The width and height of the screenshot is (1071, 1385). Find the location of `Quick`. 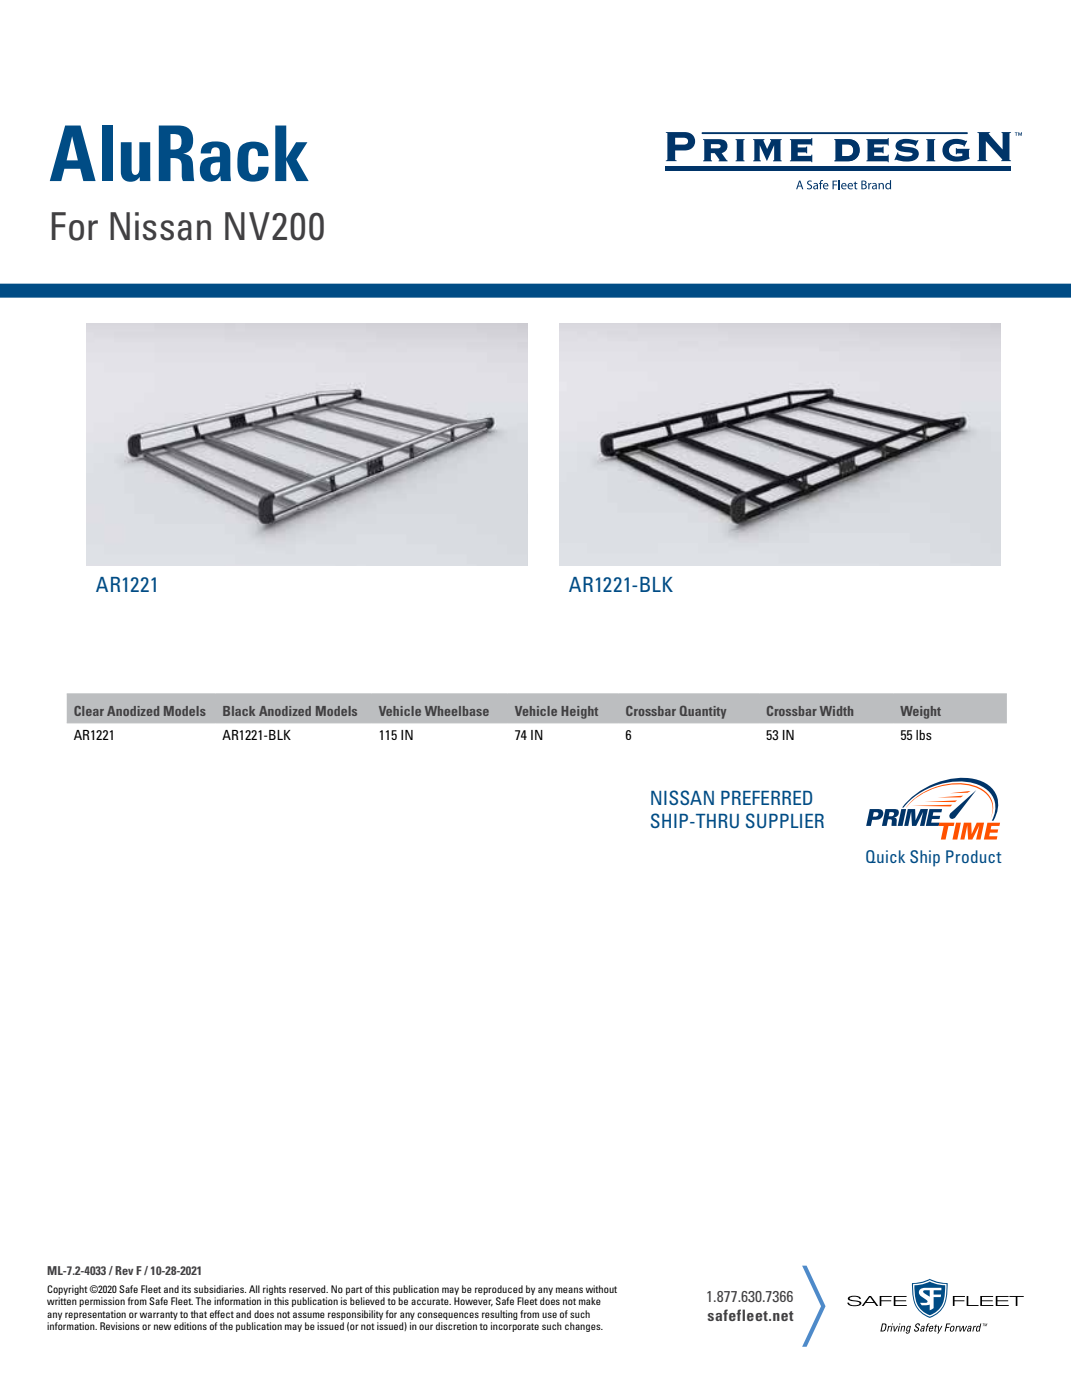

Quick is located at coordinates (885, 856).
